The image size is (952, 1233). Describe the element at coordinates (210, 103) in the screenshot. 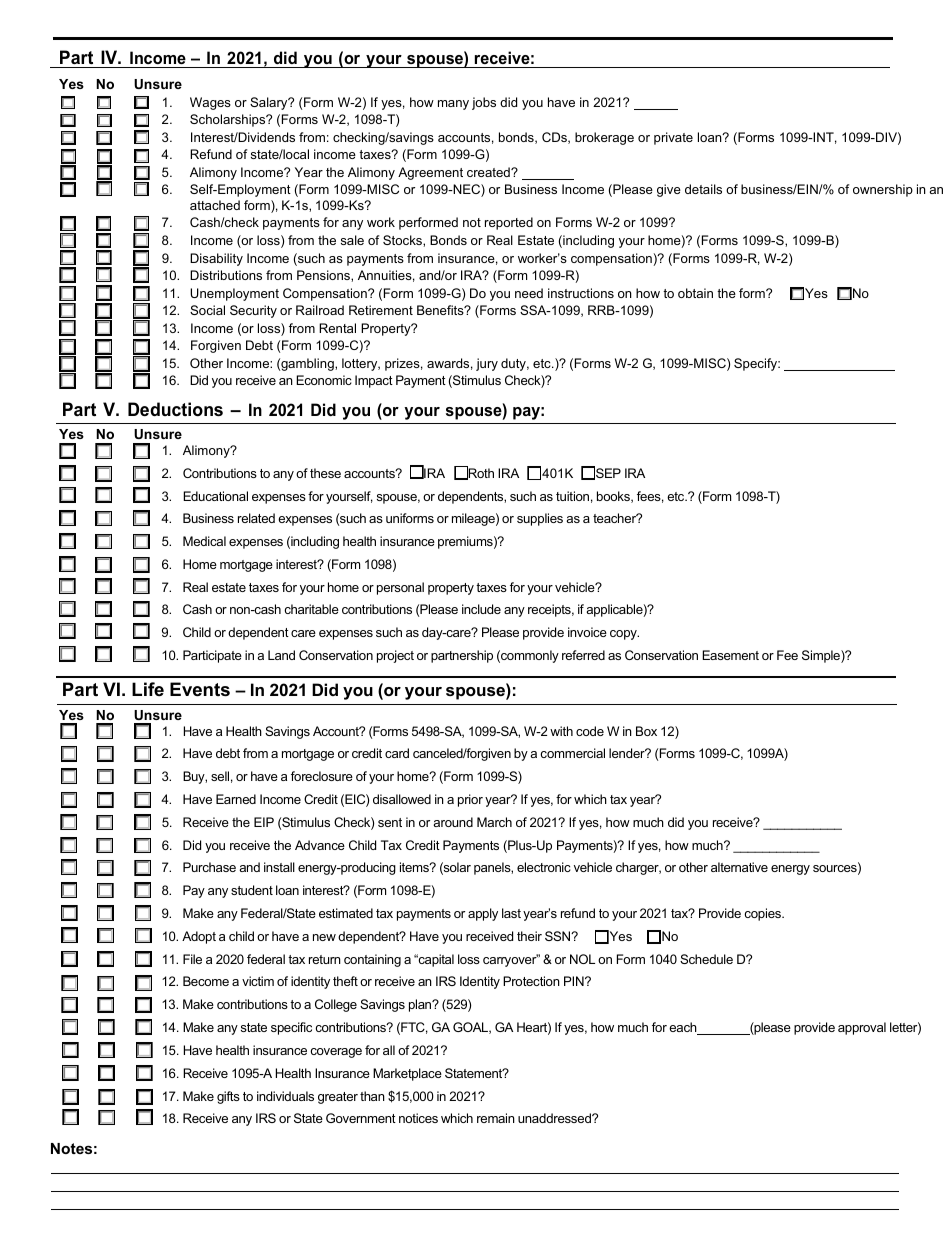

I see `Wages` at that location.
